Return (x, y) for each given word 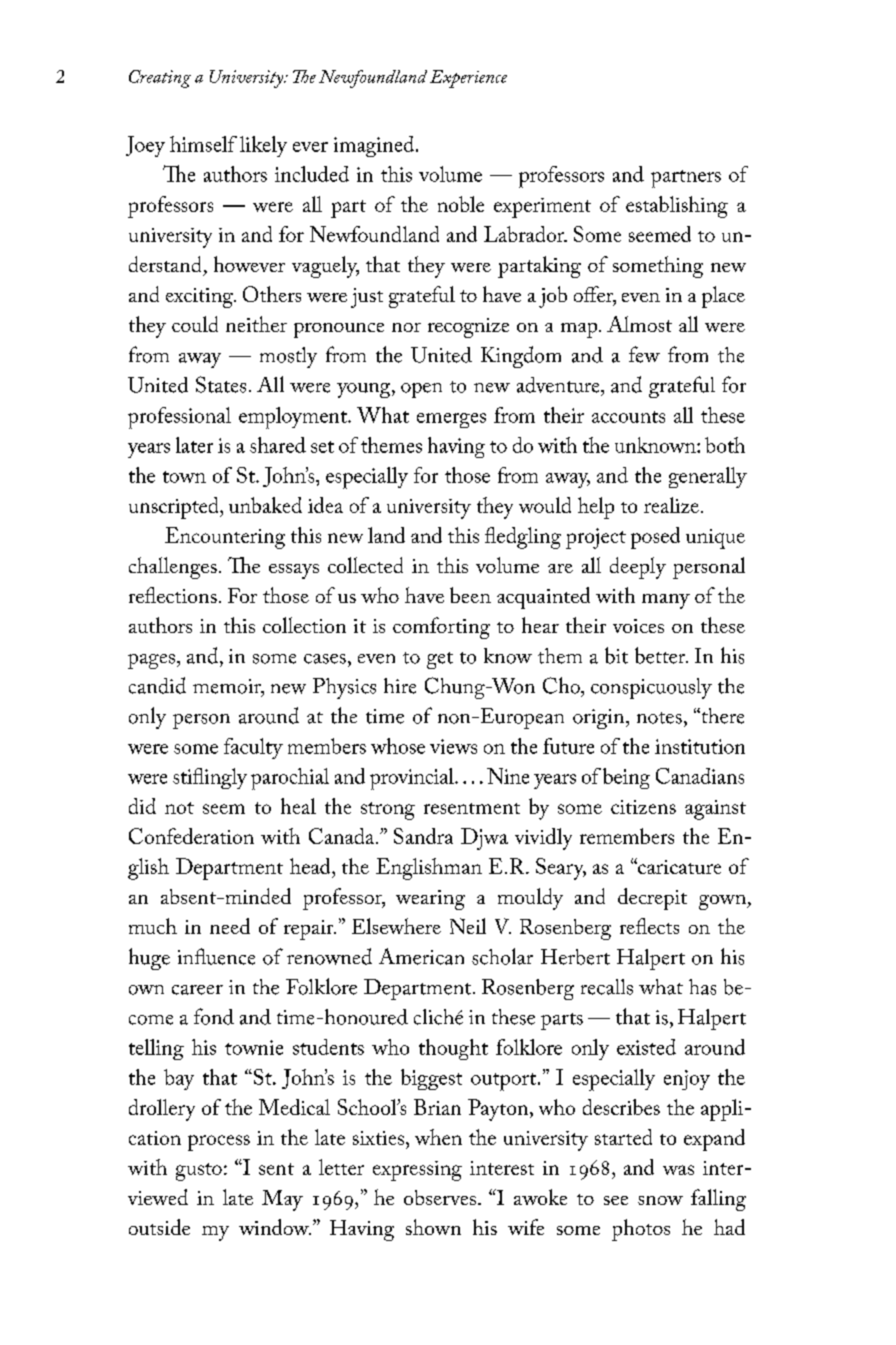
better (661, 655)
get (440, 660)
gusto (199, 1172)
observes (440, 1197)
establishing (677, 207)
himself (203, 144)
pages (151, 661)
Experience (468, 79)
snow (660, 1200)
